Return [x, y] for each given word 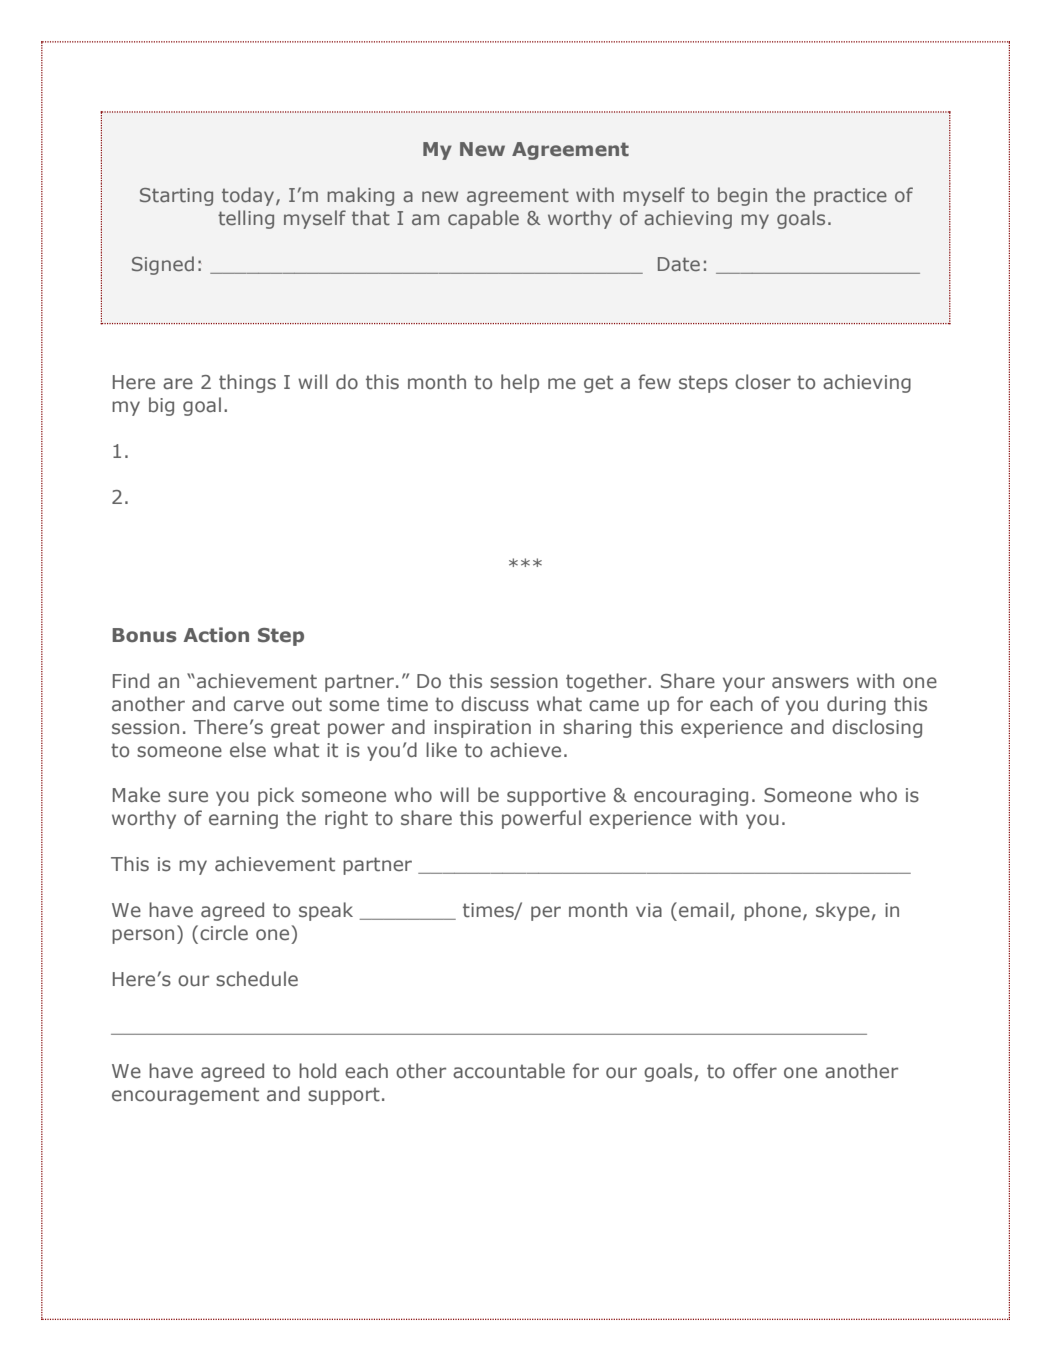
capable [483, 219]
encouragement [185, 1096]
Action [216, 635]
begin [742, 196]
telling [246, 219]
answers [810, 683]
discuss [495, 704]
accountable [509, 1071]
